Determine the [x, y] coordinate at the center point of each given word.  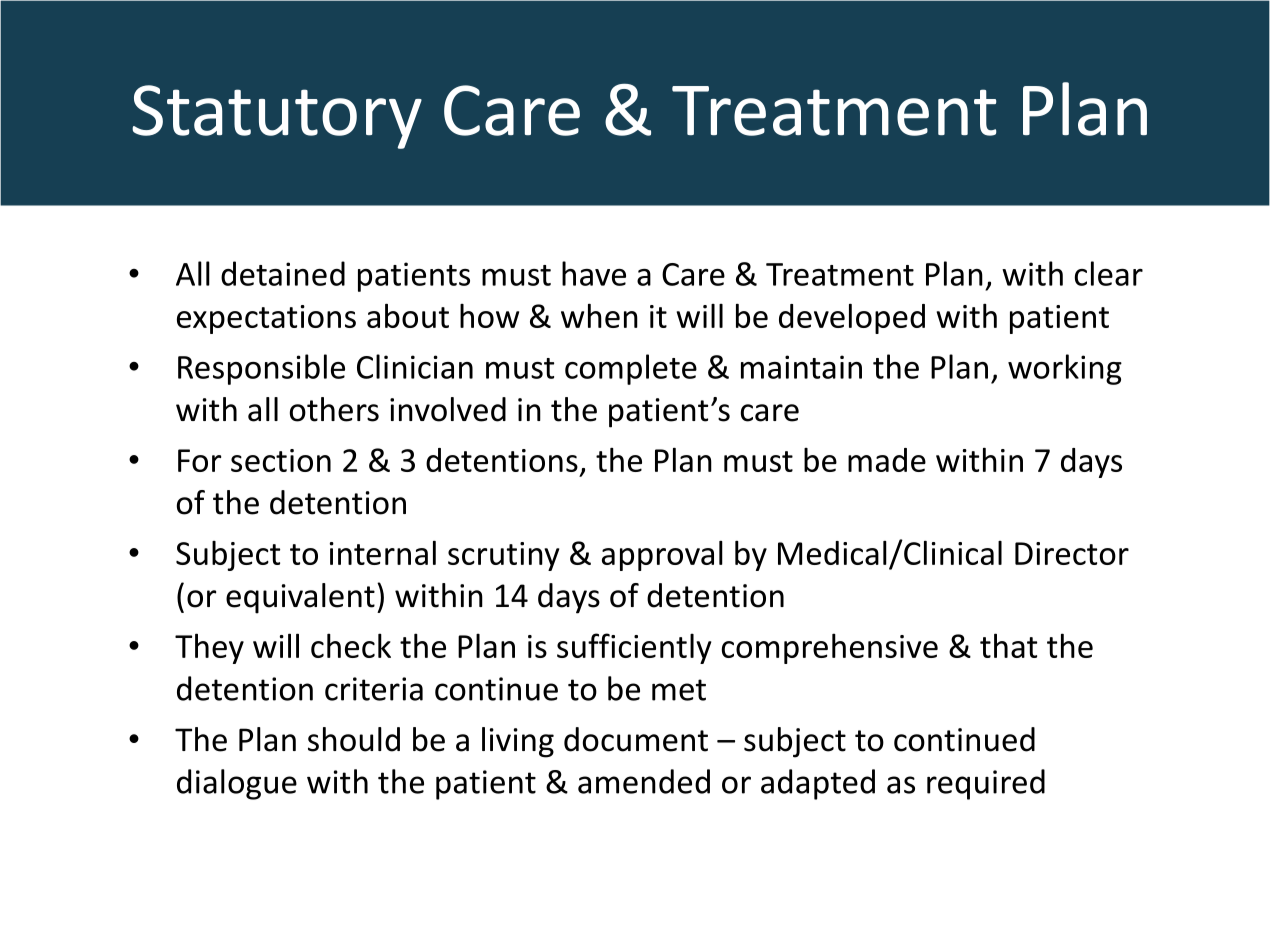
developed [852, 319]
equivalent [300, 598]
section [281, 460]
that [1008, 645]
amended [644, 781]
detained [283, 273]
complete [631, 369]
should [354, 739]
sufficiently [634, 648]
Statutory [277, 117]
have [594, 273]
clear [1109, 273]
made [887, 460]
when [599, 316]
